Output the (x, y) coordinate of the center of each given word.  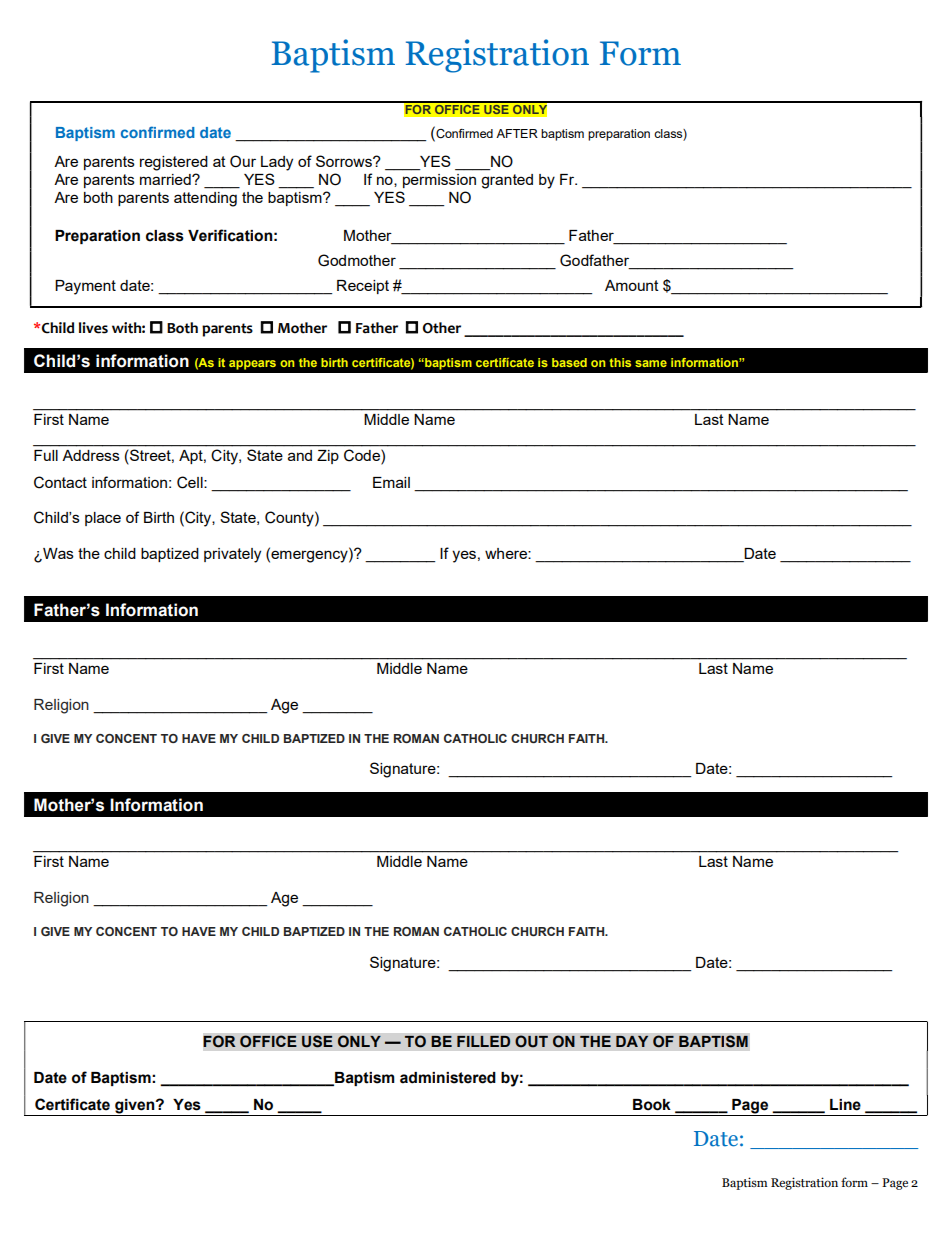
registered (174, 163)
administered (448, 1078)
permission (439, 181)
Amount (632, 285)
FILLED (484, 1041)
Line (845, 1105)
